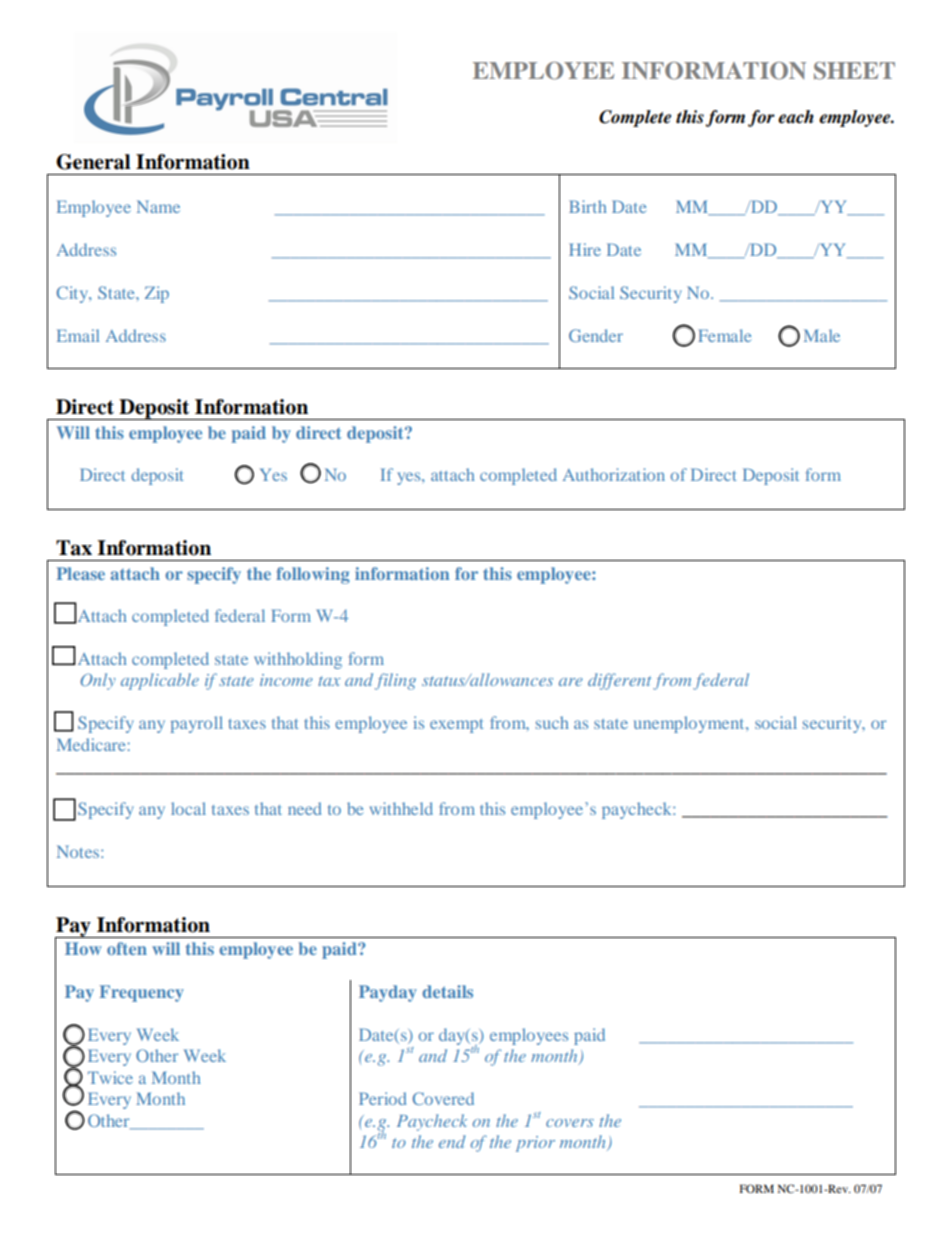 The height and width of the screenshot is (1233, 952). Describe the element at coordinates (690, 724) in the screenshot. I see `unemployment` at that location.
